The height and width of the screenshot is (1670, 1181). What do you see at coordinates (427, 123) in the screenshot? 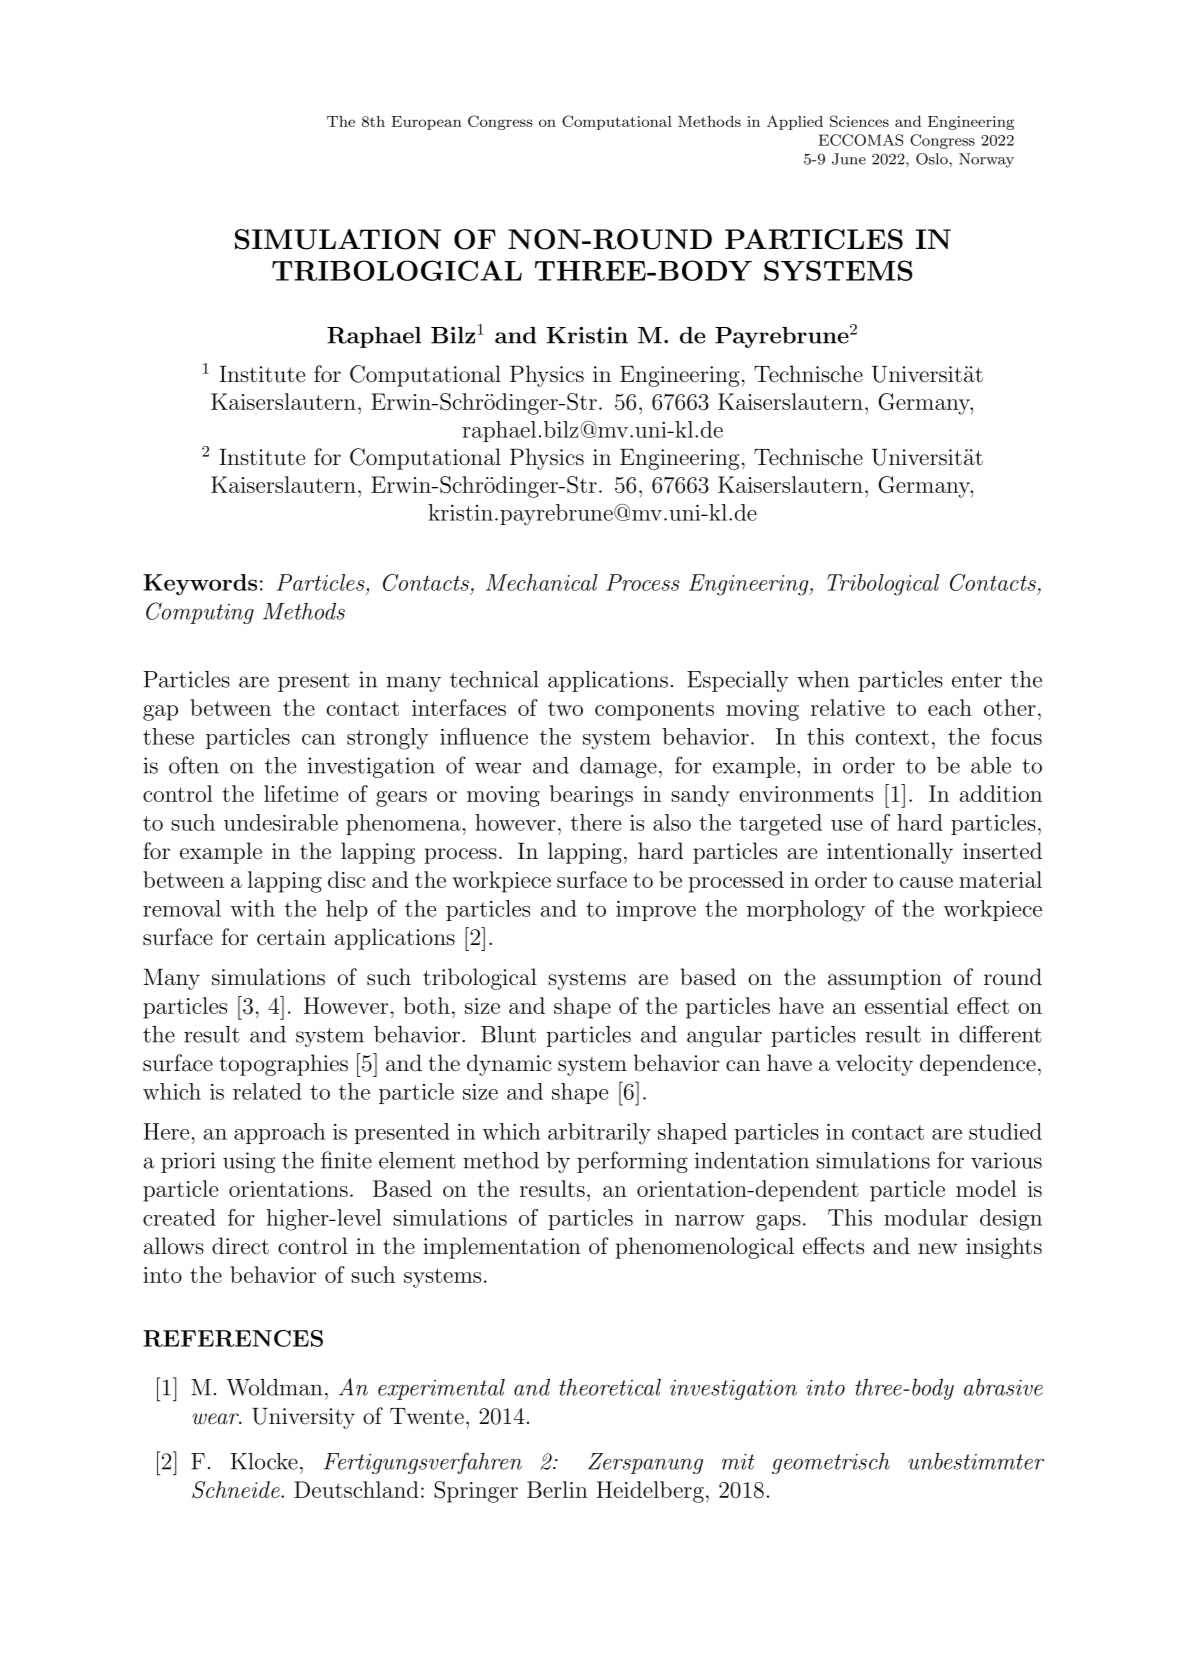
I see `European` at bounding box center [427, 123].
